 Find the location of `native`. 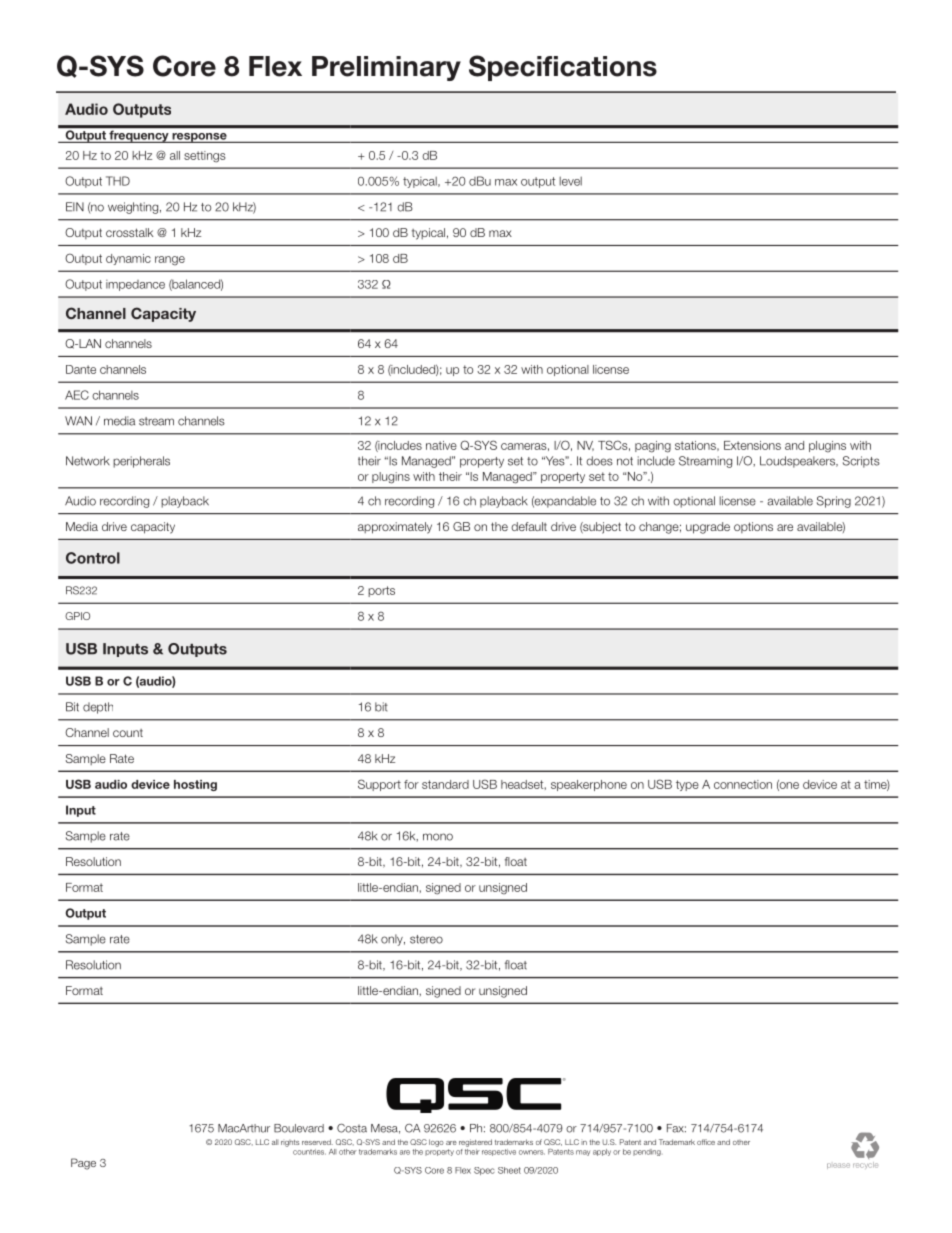

native is located at coordinates (441, 445).
